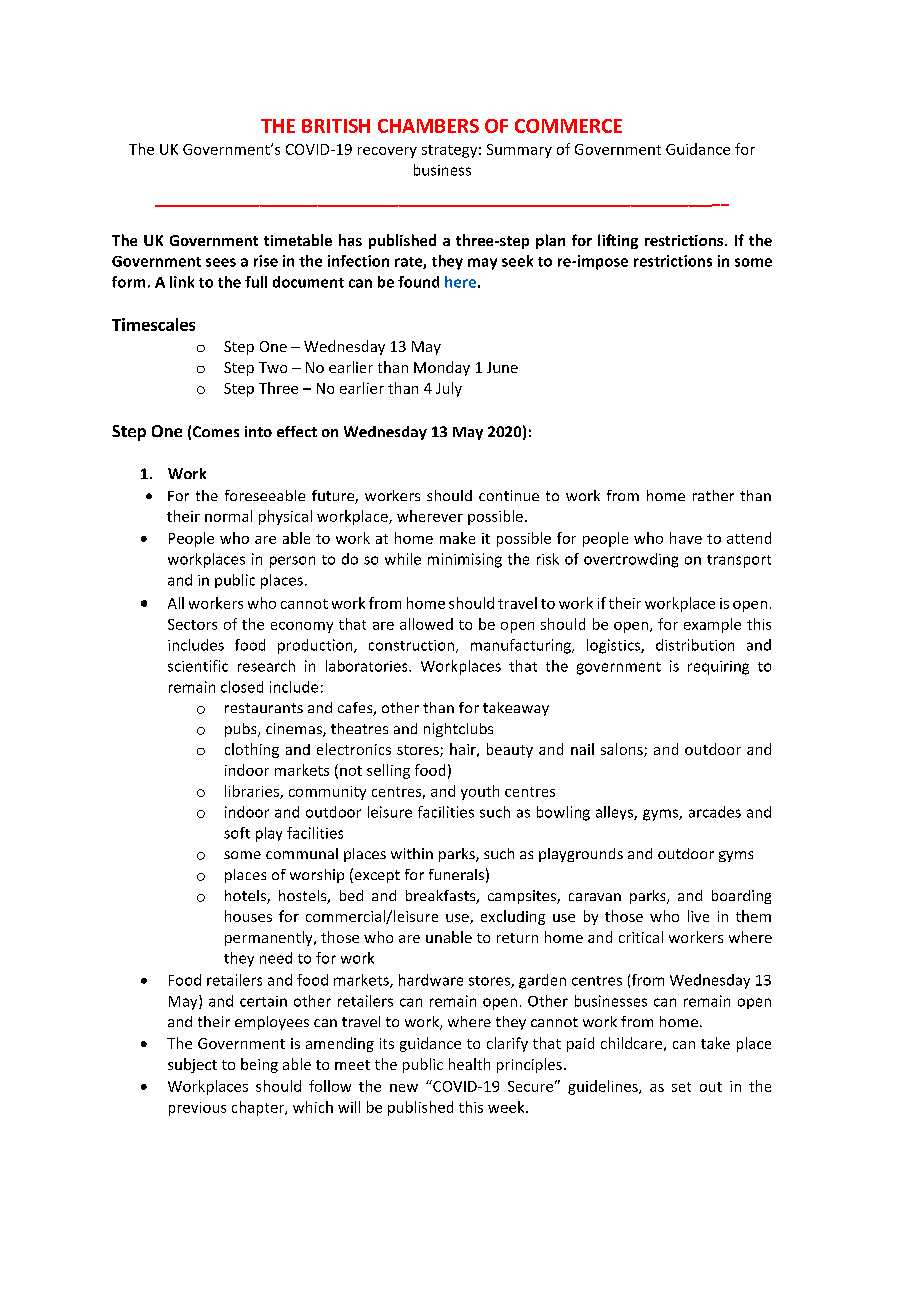  Describe the element at coordinates (221, 262) in the screenshot. I see `sees` at that location.
